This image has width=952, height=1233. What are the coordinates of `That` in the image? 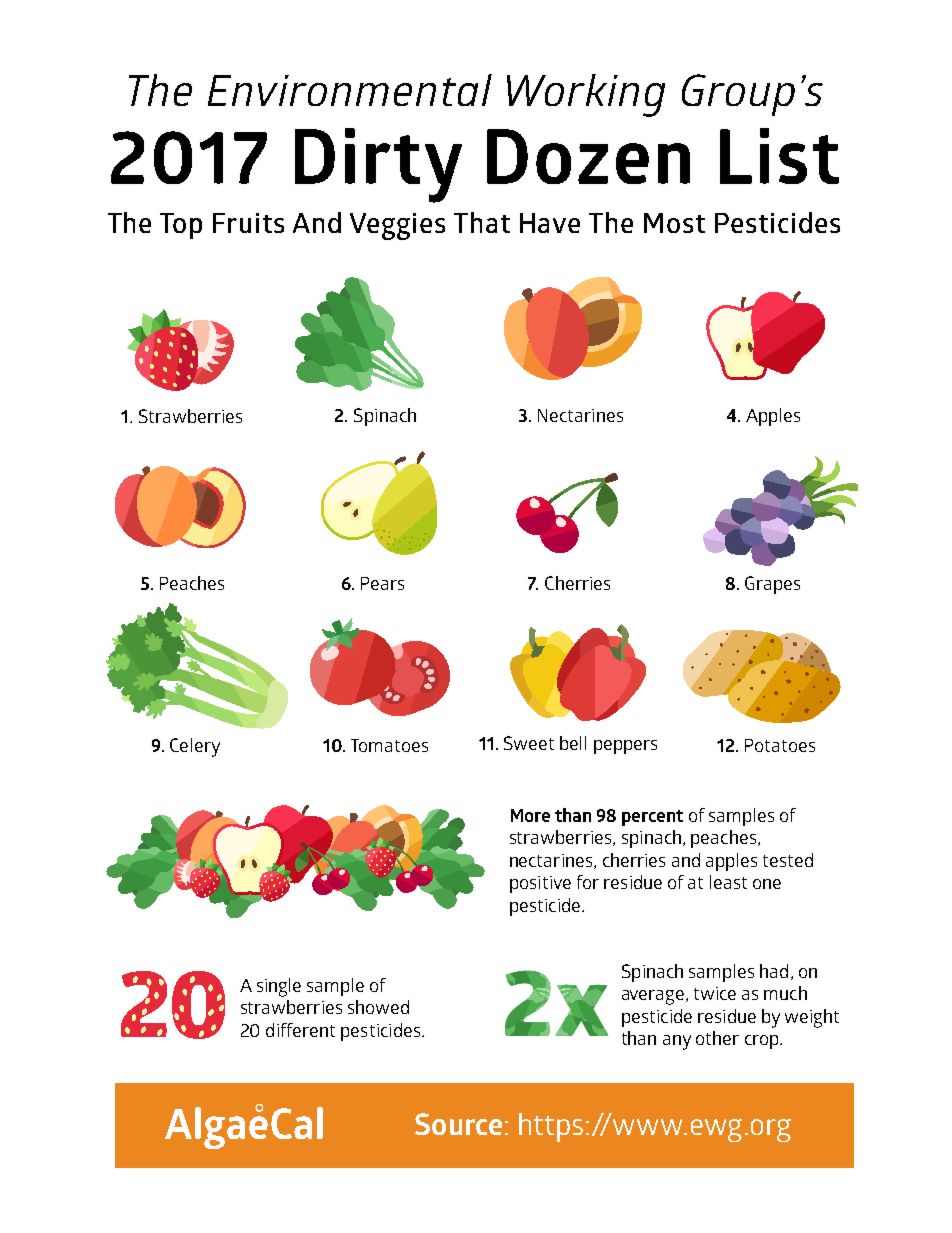 It's located at (482, 222).
